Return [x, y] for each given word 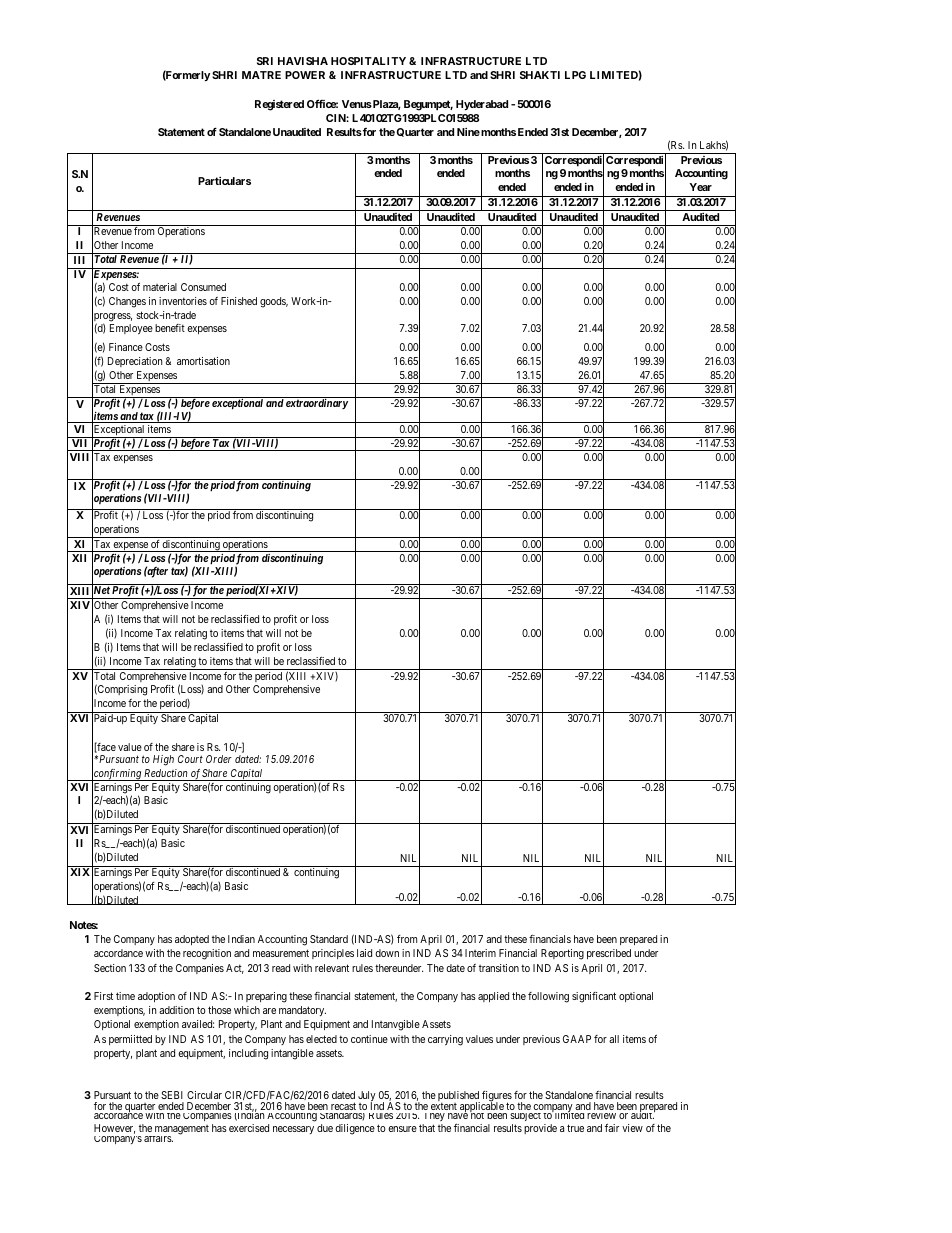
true [575, 1128]
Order [219, 759]
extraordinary [317, 404]
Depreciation [135, 362]
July [367, 1097]
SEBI [172, 1095]
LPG [575, 75]
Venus [357, 104]
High [163, 760]
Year [700, 187]
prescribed [609, 954]
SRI [265, 61]
